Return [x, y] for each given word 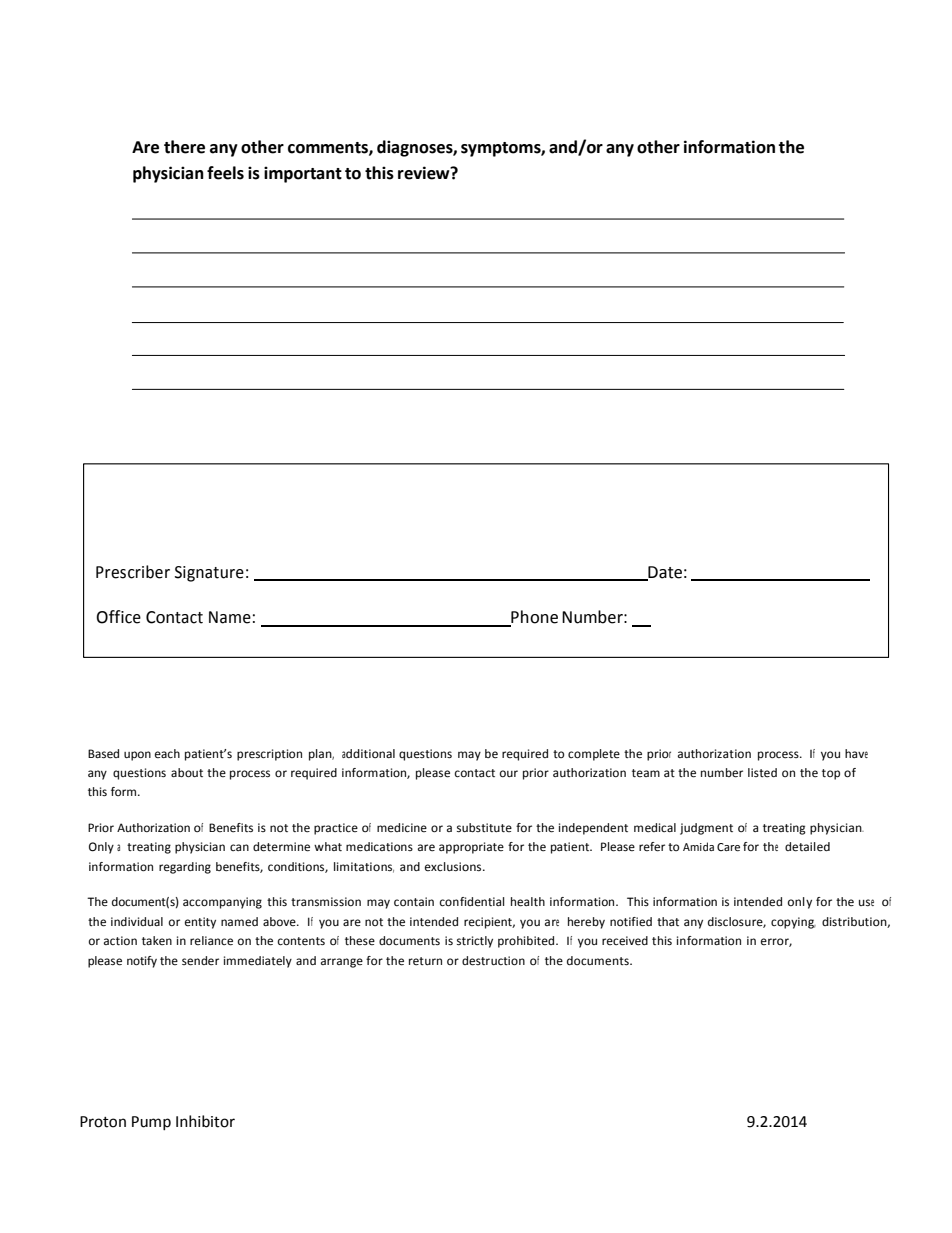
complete [594, 755]
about [187, 773]
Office [118, 617]
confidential [472, 902]
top [831, 774]
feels [225, 173]
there [184, 147]
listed [762, 773]
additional [368, 753]
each [167, 754]
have [856, 753]
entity [200, 923]
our [509, 773]
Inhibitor [205, 1121]
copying [793, 923]
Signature [209, 574]
